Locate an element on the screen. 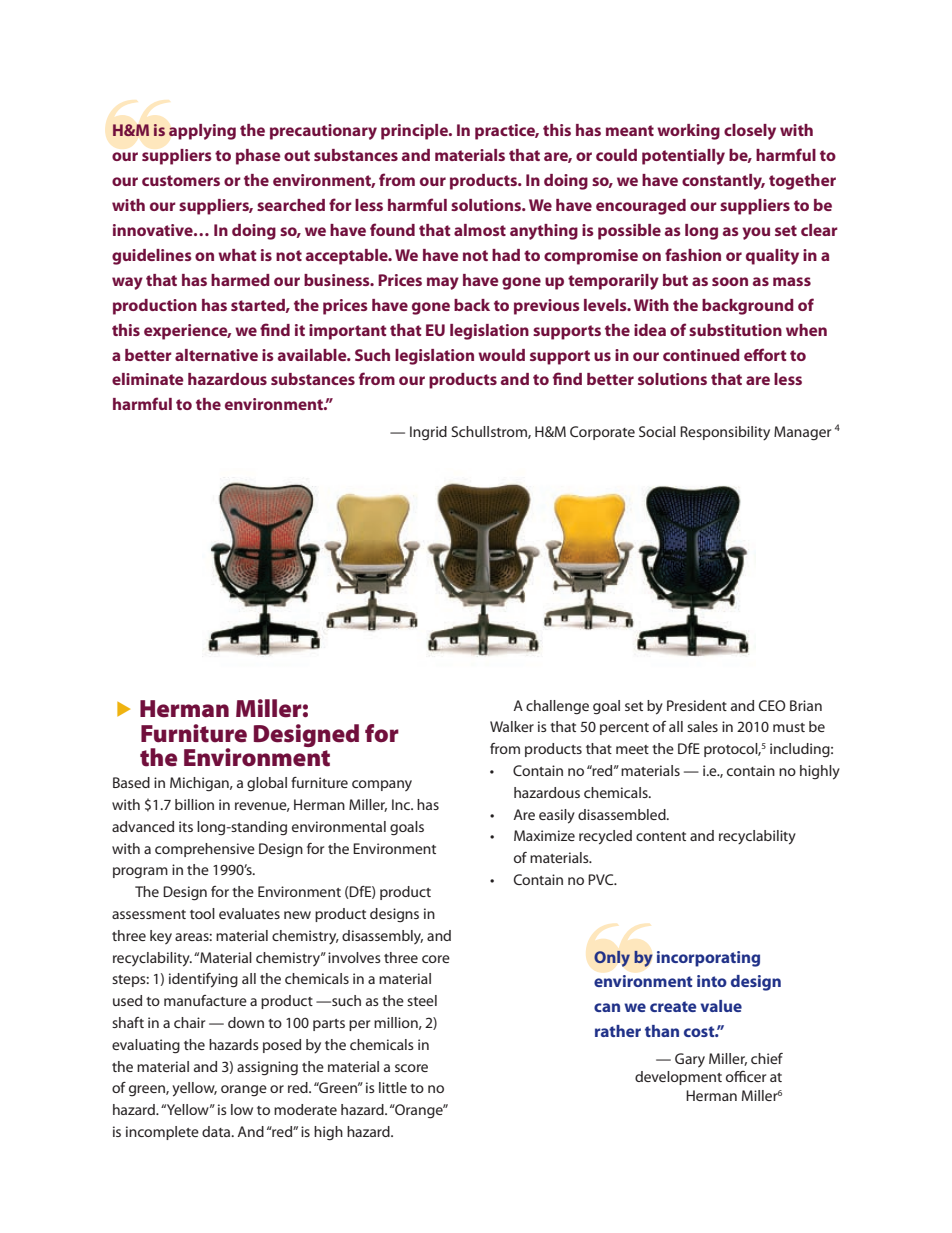 Image resolution: width=952 pixels, height=1233 pixels. principle is located at coordinates (415, 132).
